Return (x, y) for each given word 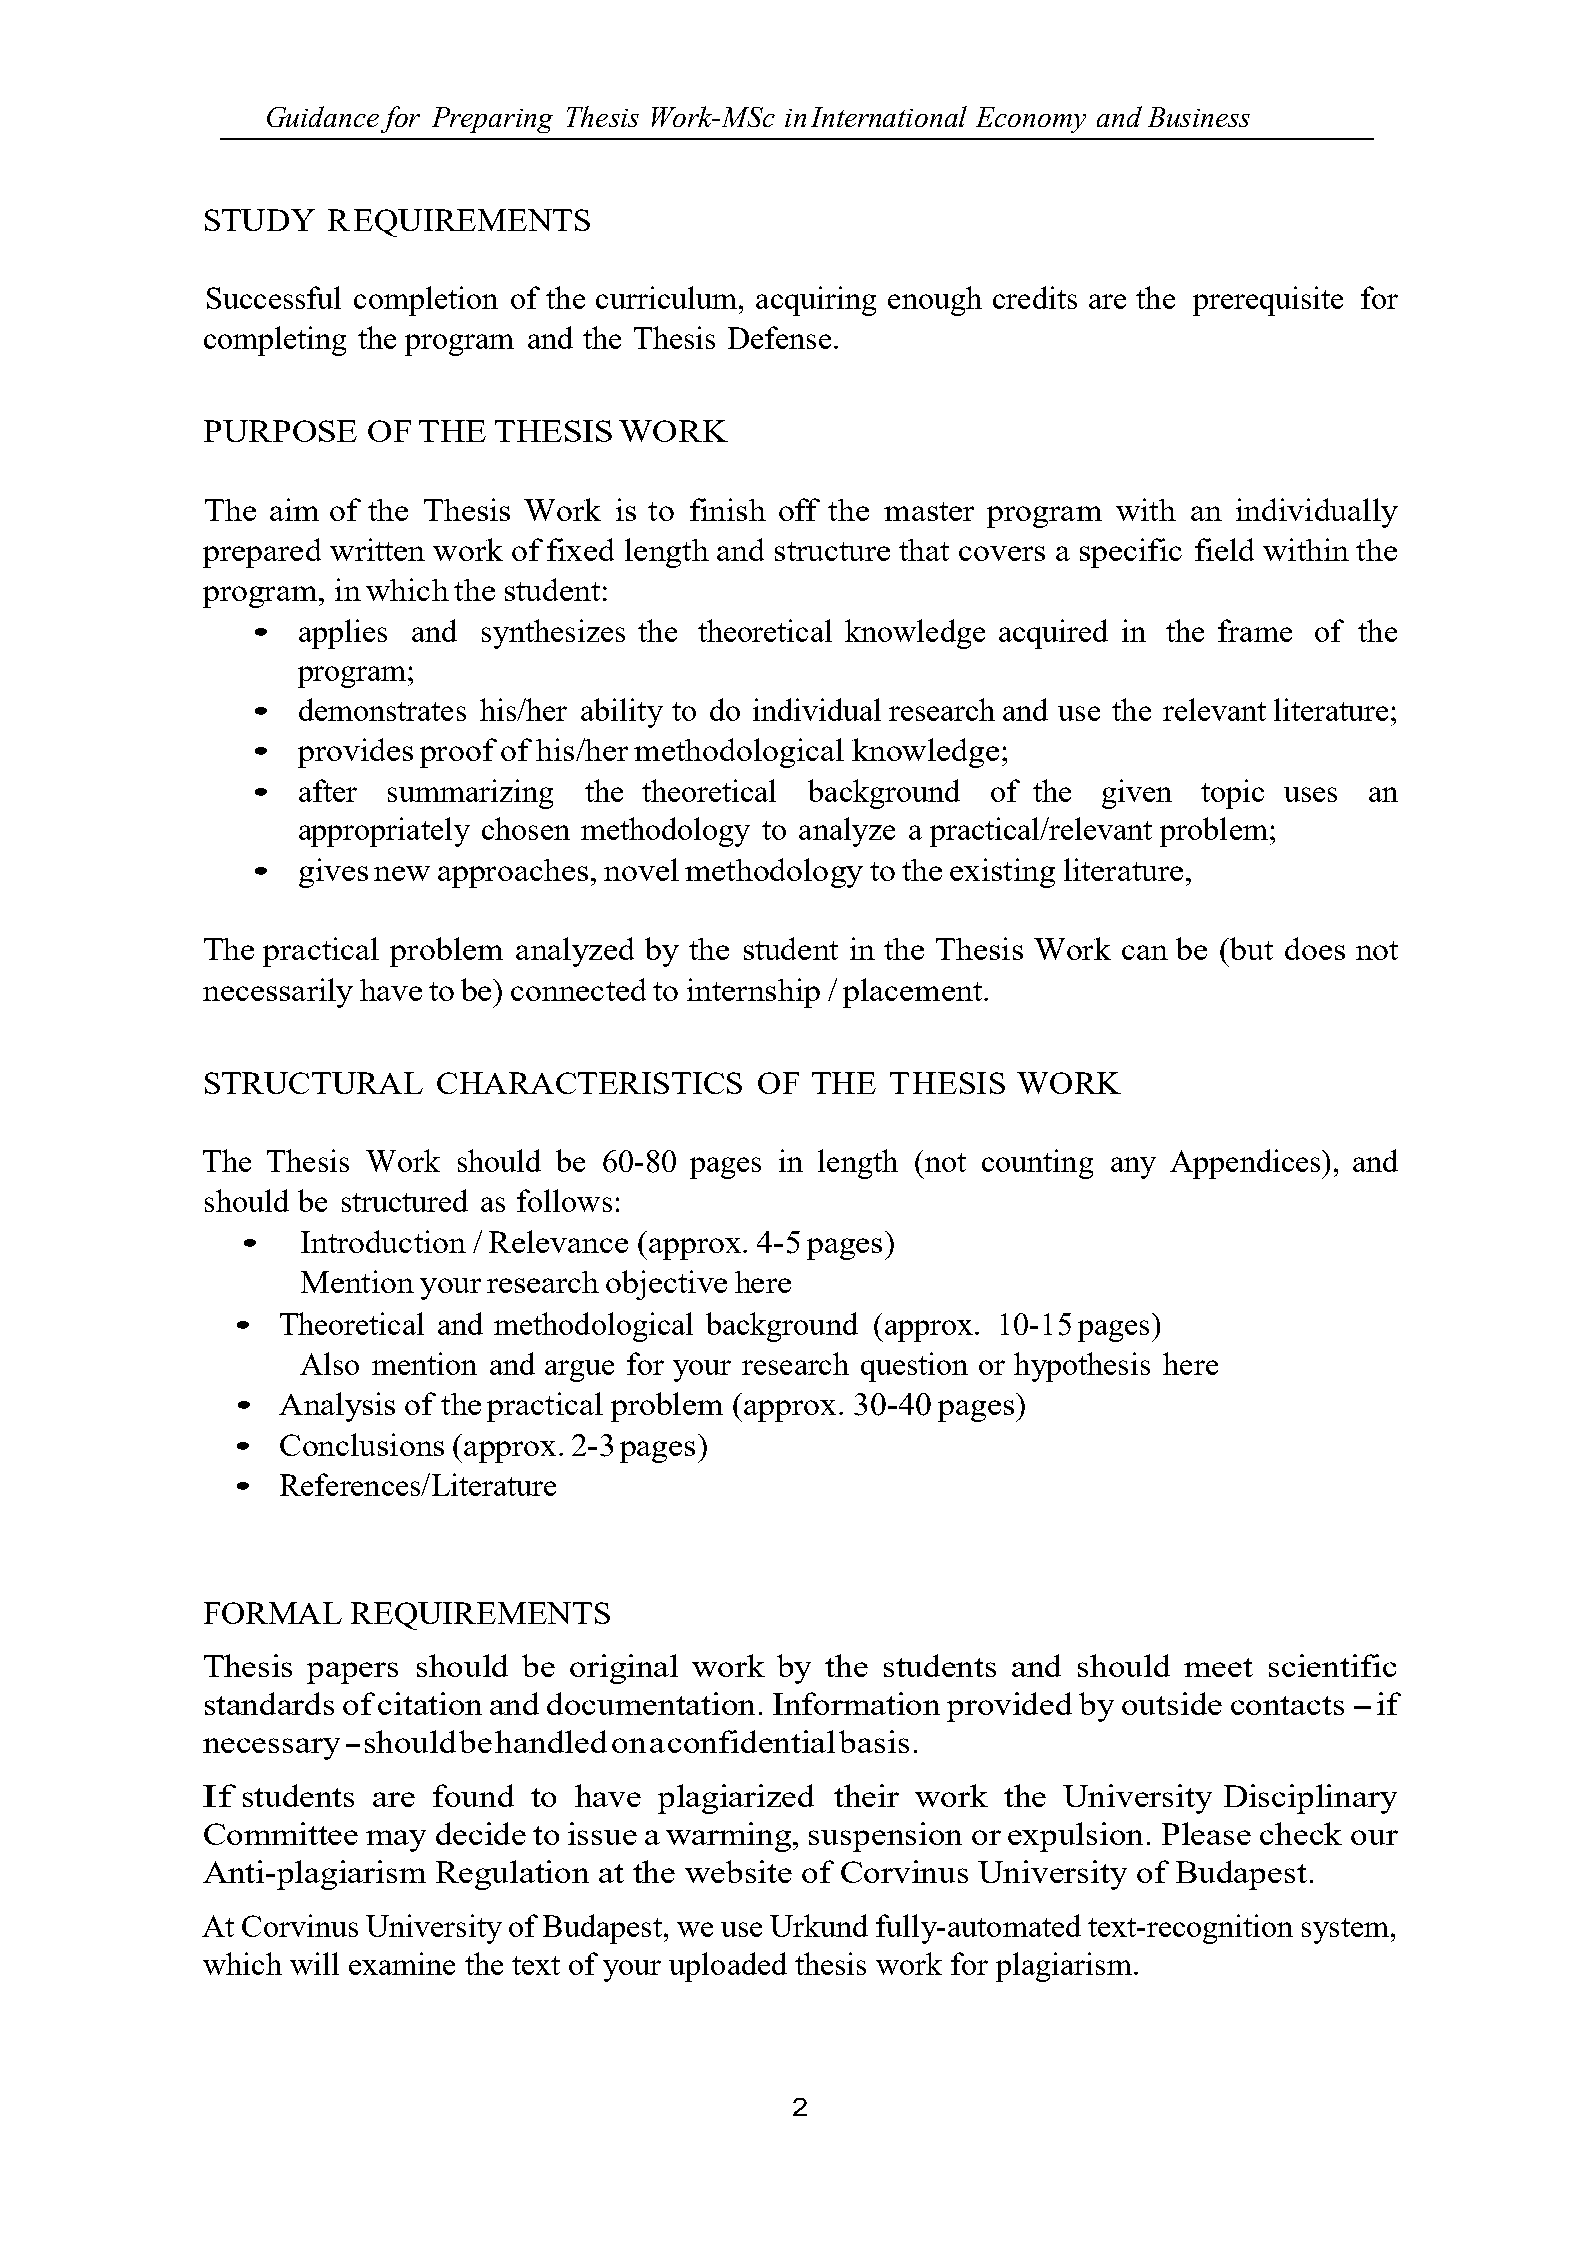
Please (1206, 1833)
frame (1255, 630)
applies (343, 634)
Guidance (323, 116)
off (799, 509)
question (914, 1367)
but (1250, 948)
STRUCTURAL (314, 1083)
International (889, 116)
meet (1218, 1667)
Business (1199, 117)
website (738, 1871)
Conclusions (362, 1444)
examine (402, 1963)
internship (753, 993)
